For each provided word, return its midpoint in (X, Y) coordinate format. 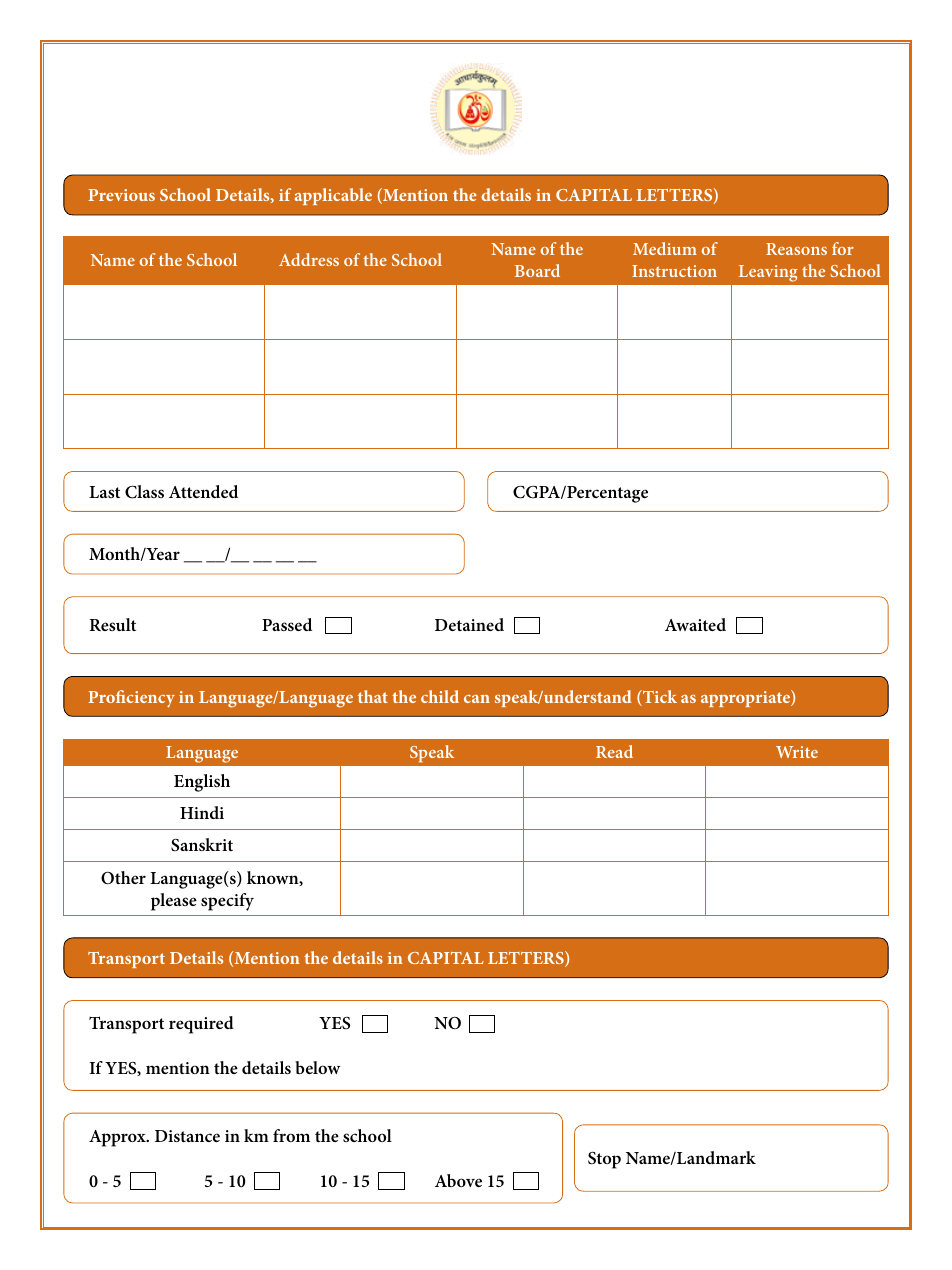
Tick (659, 698)
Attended (203, 491)
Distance (187, 1136)
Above (458, 1180)
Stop (604, 1160)
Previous (121, 195)
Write (797, 752)
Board (537, 270)
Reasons (796, 249)
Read (614, 751)
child (440, 696)
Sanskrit (202, 845)
